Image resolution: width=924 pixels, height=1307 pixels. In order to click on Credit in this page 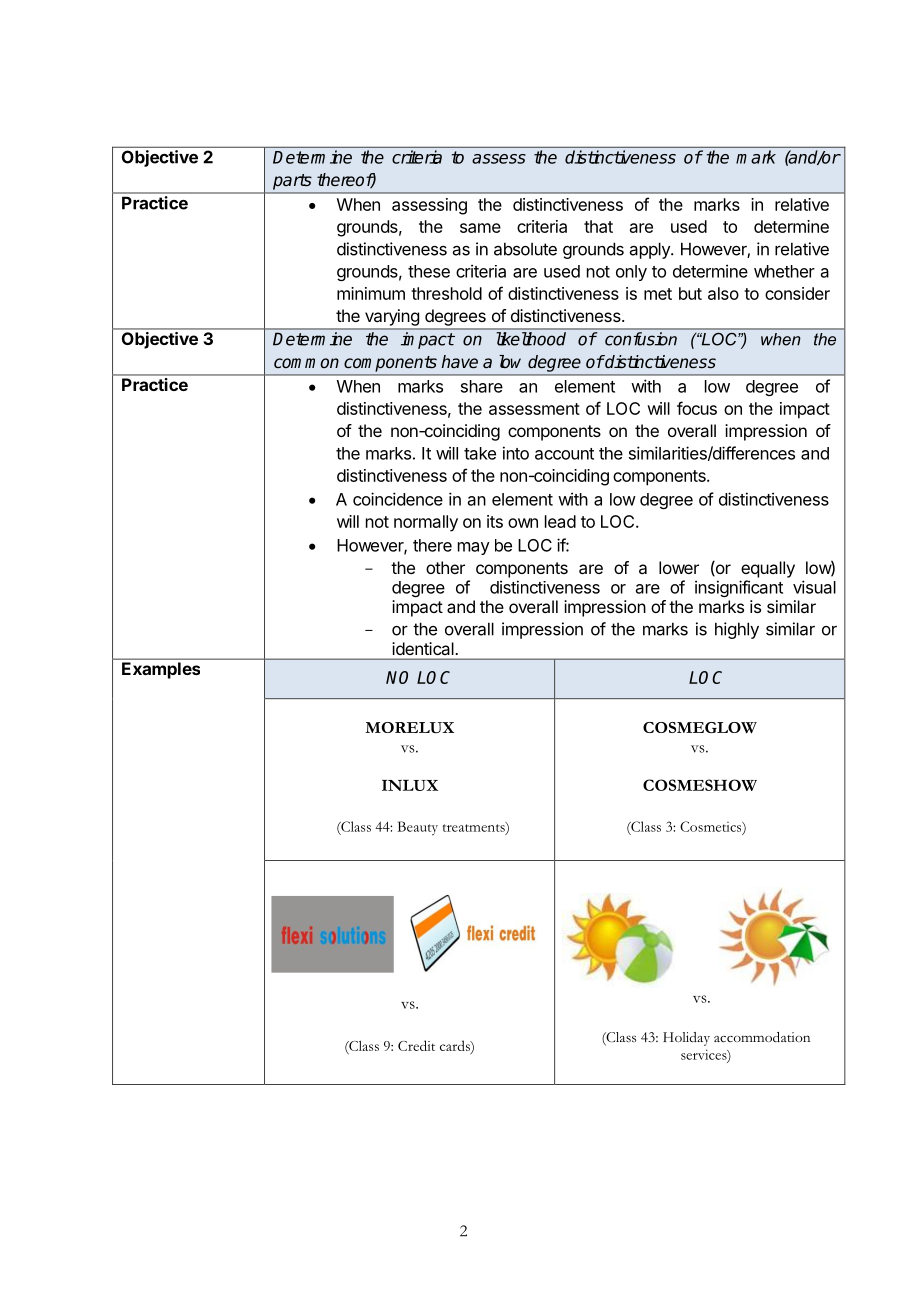, I will do `click(416, 1045)`.
